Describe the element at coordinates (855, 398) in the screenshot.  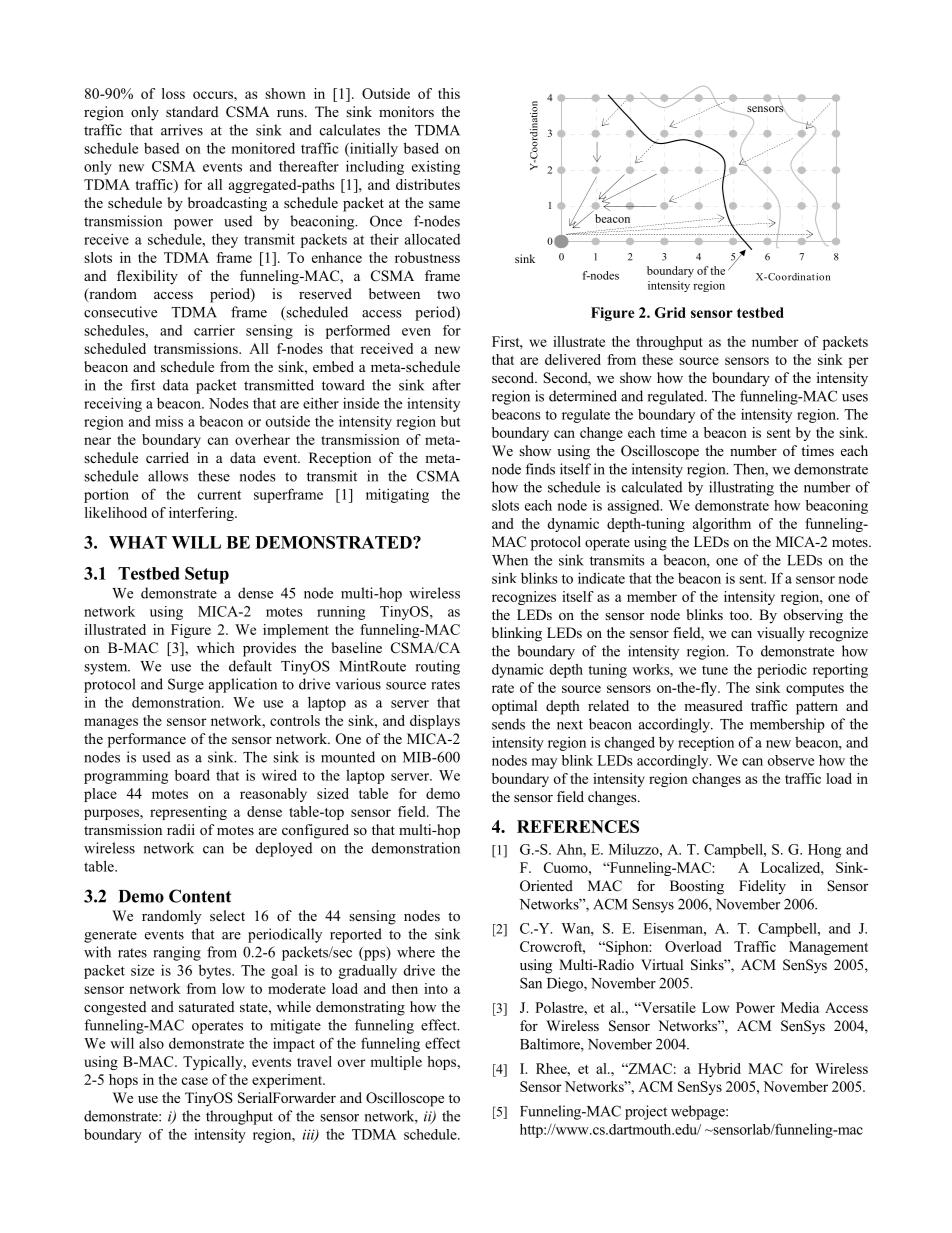
I see `uses` at that location.
